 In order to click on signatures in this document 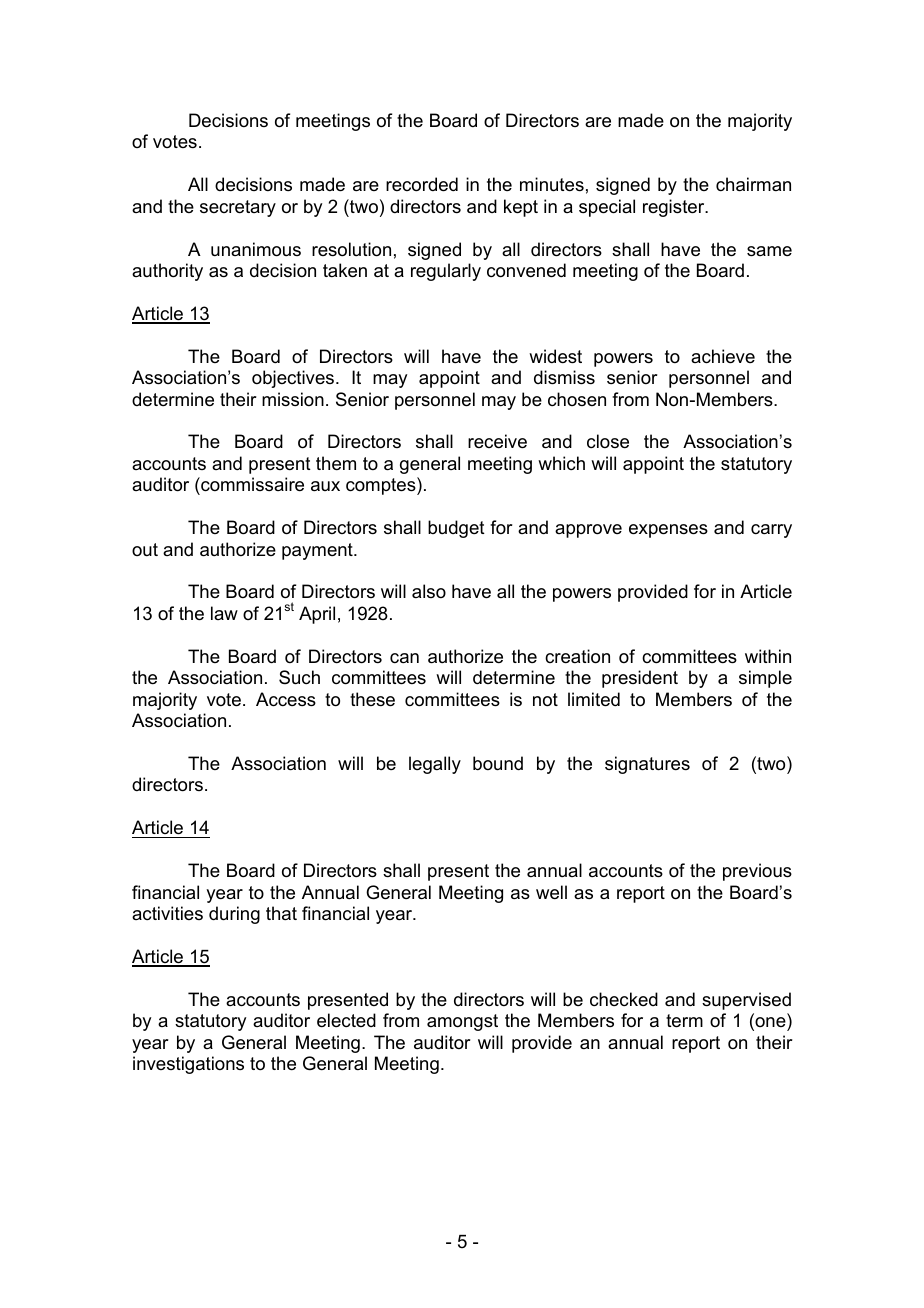, I will do `click(647, 765)`.
